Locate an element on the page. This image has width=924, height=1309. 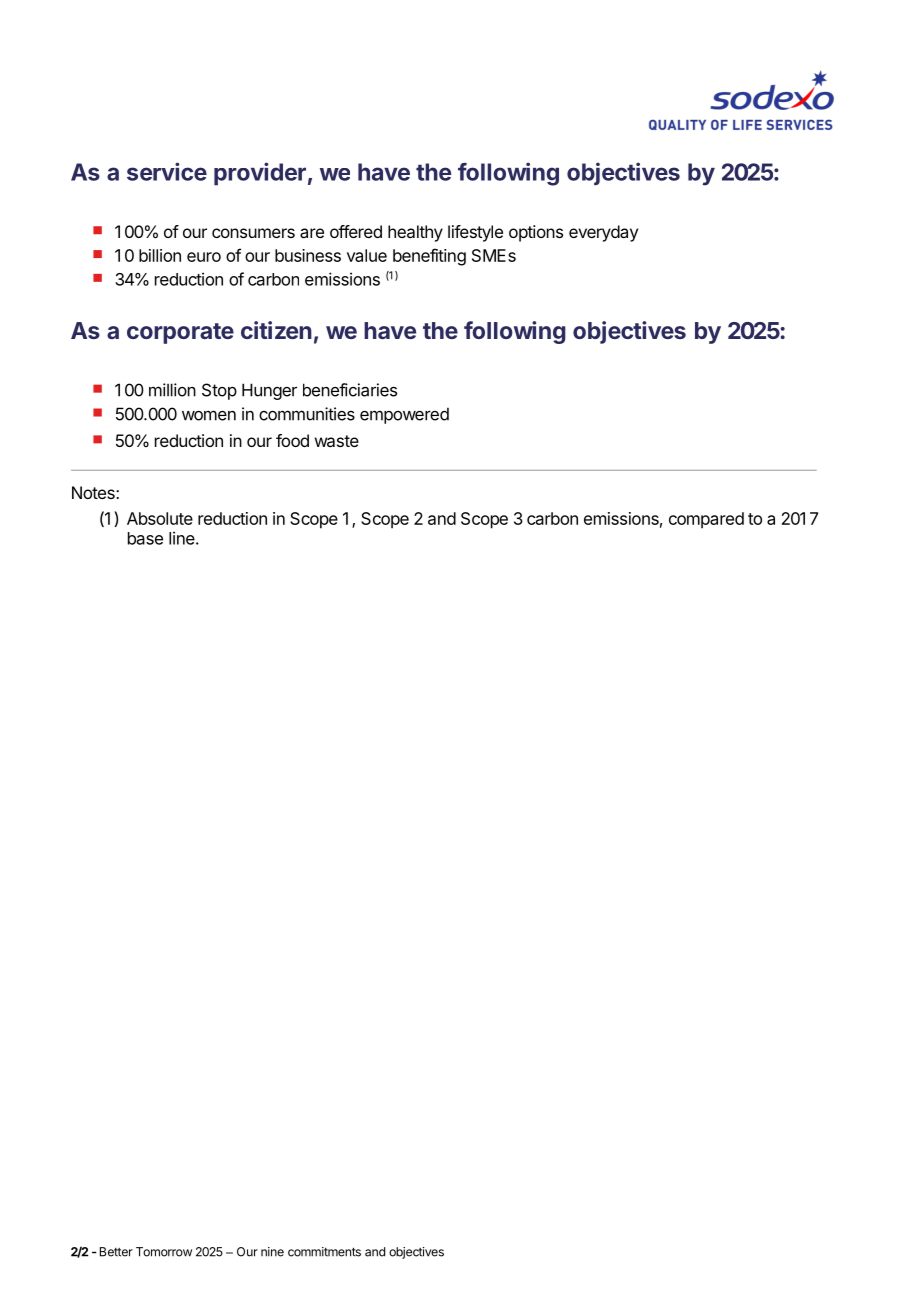
Tomorrow is located at coordinates (164, 1252).
